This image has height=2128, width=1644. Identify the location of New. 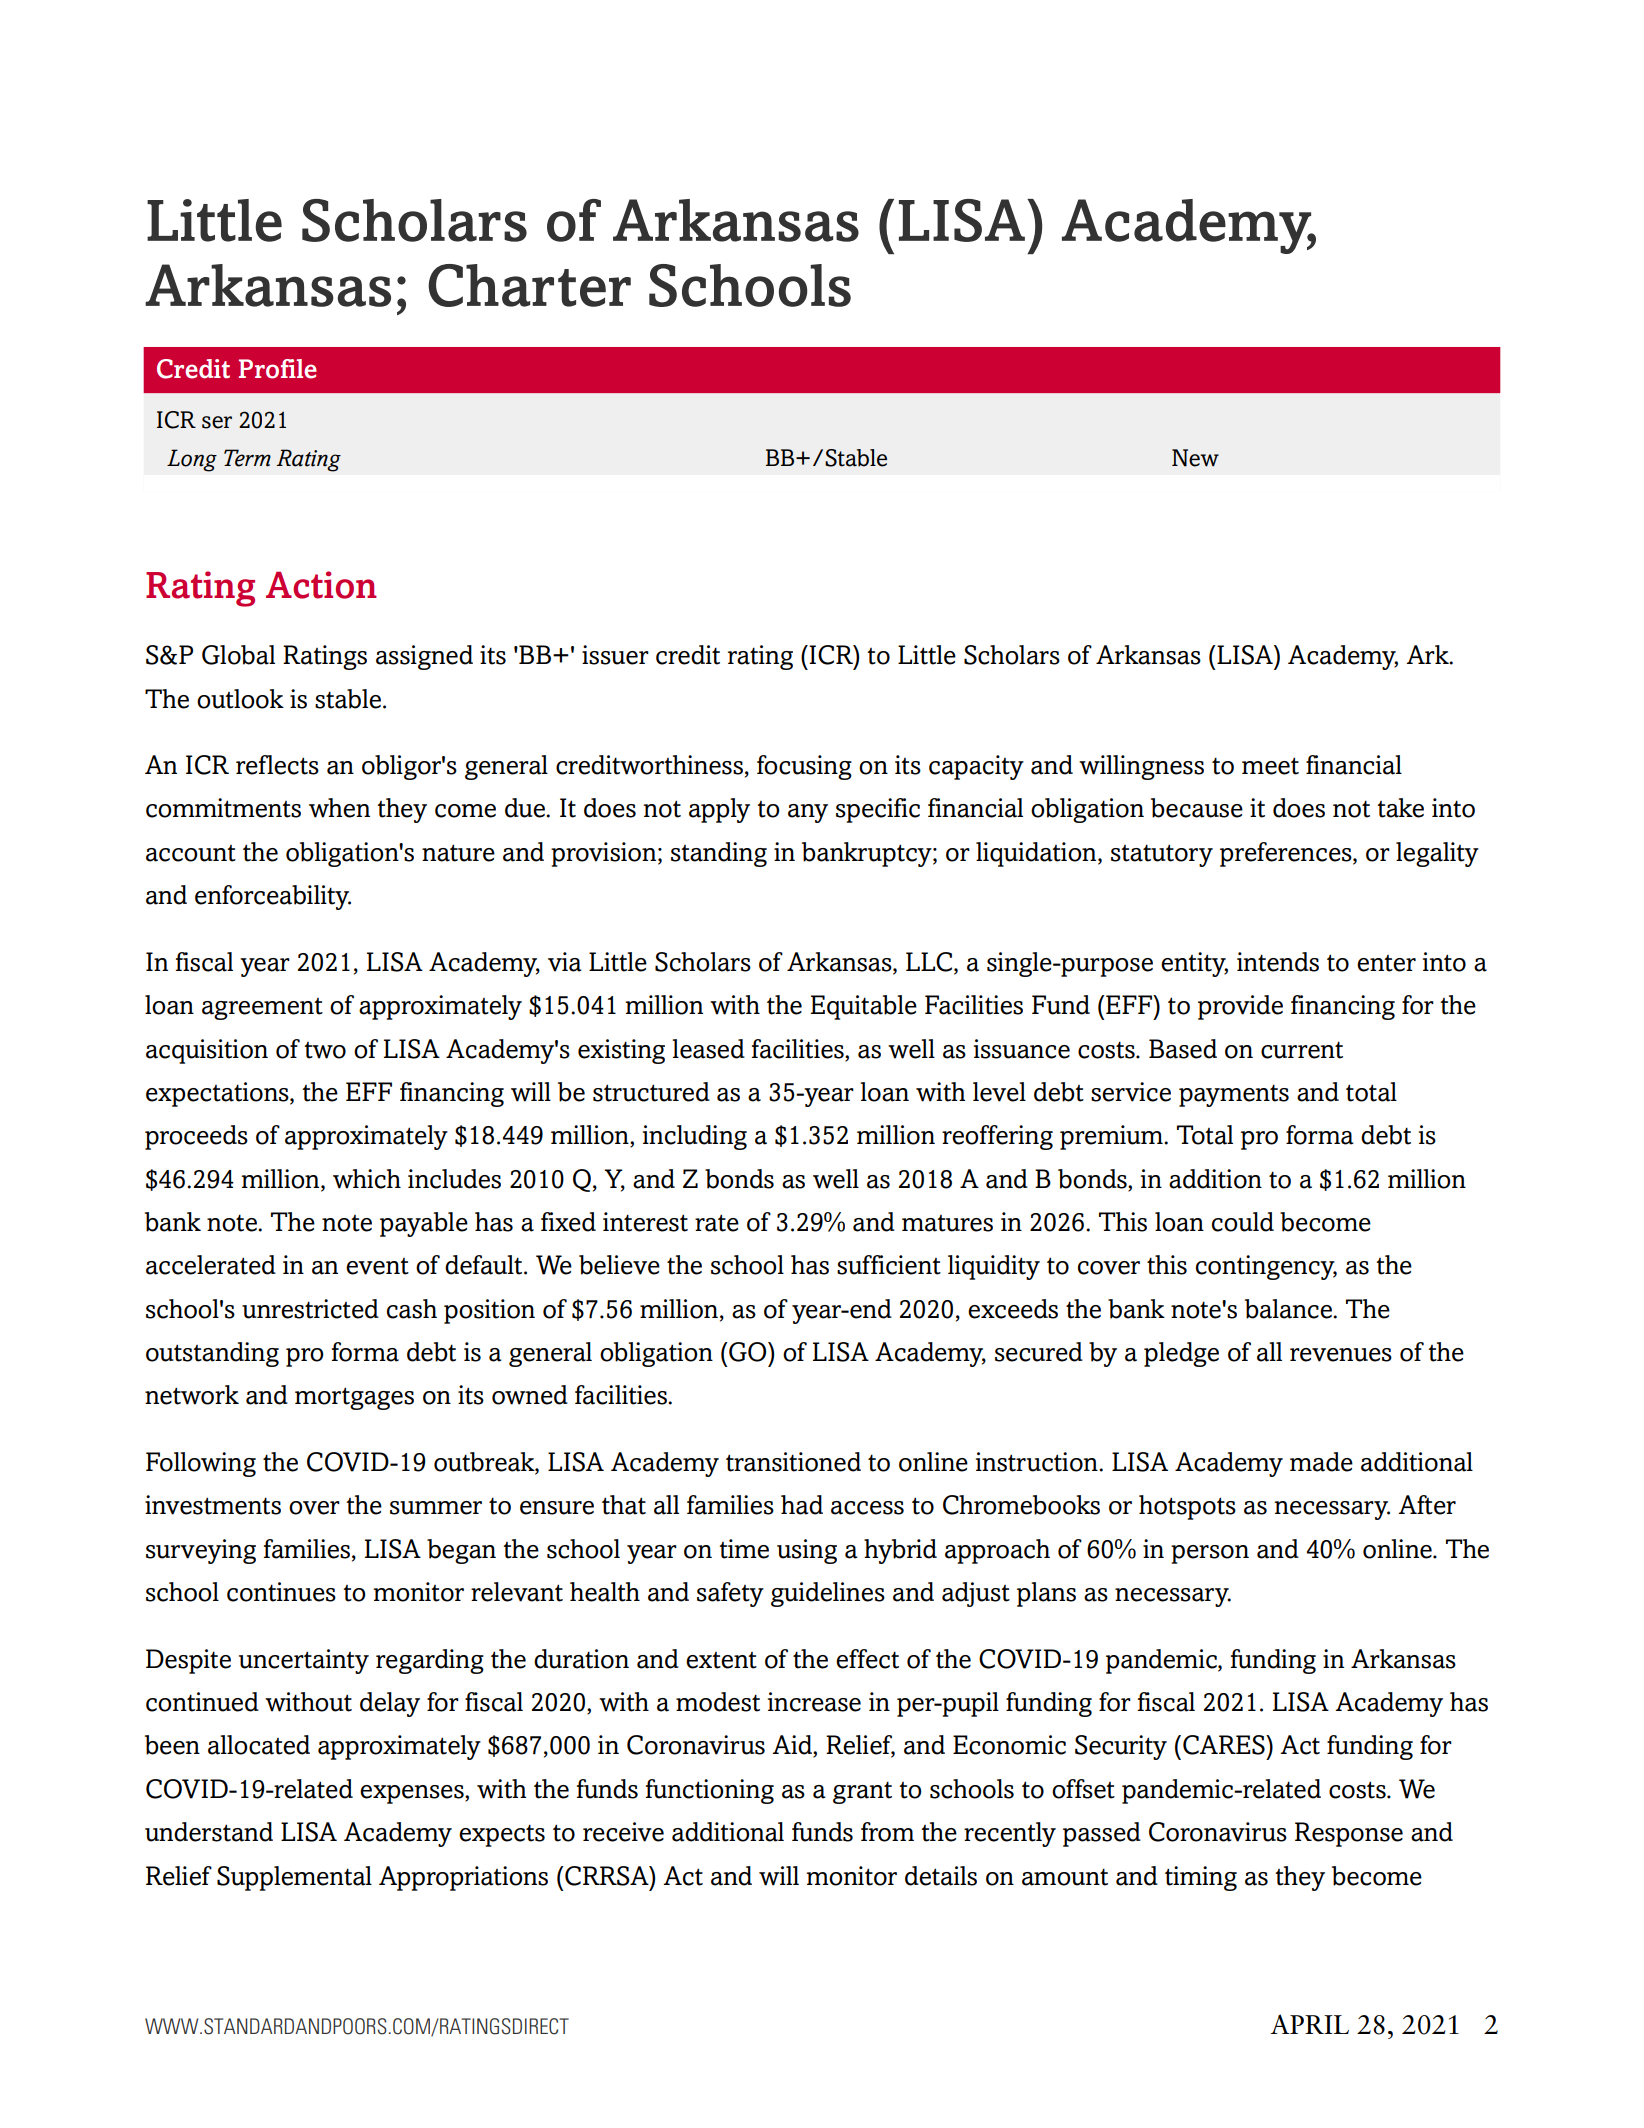
(1195, 458).
